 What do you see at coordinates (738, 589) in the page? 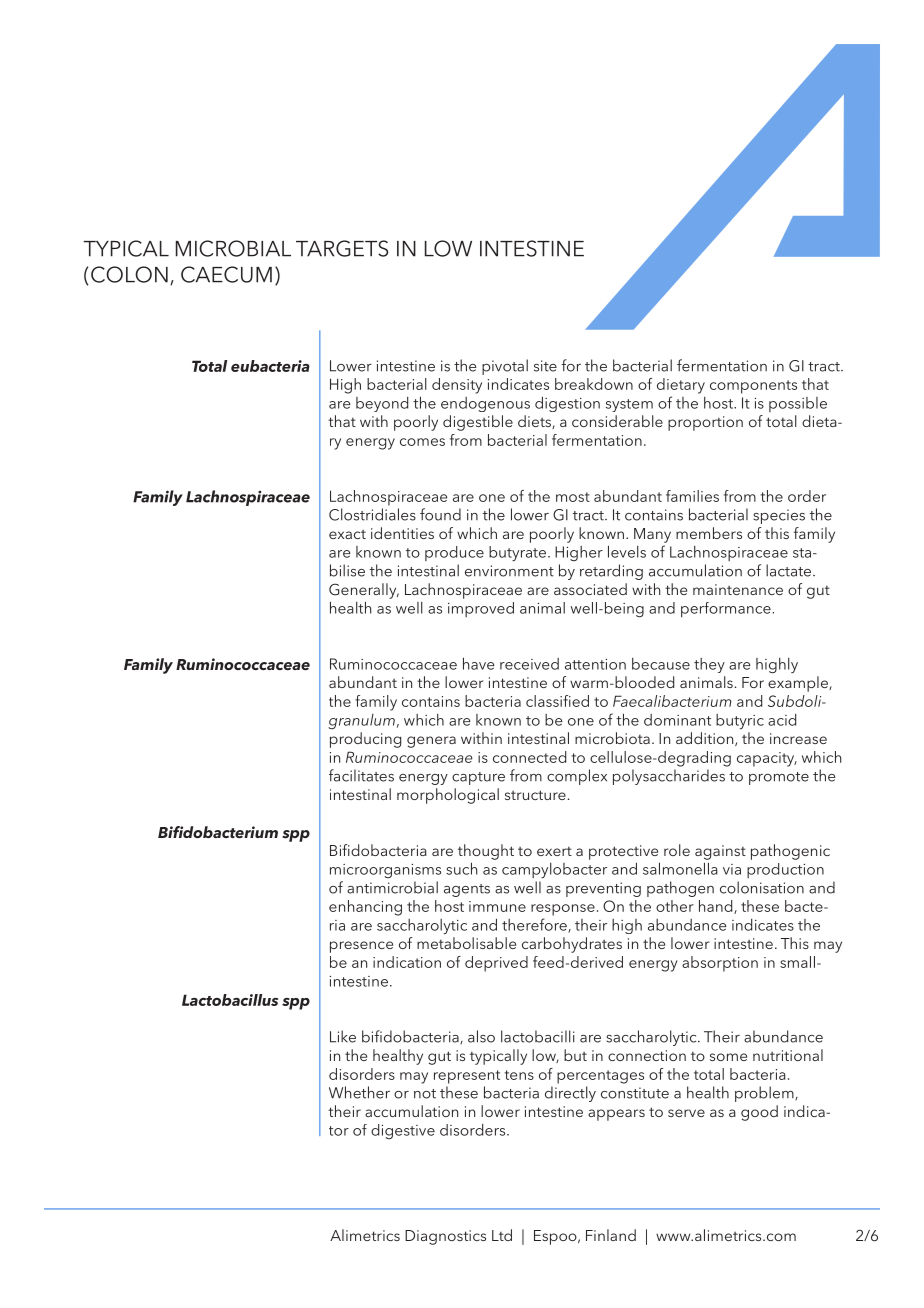
I see `maintenance` at bounding box center [738, 589].
